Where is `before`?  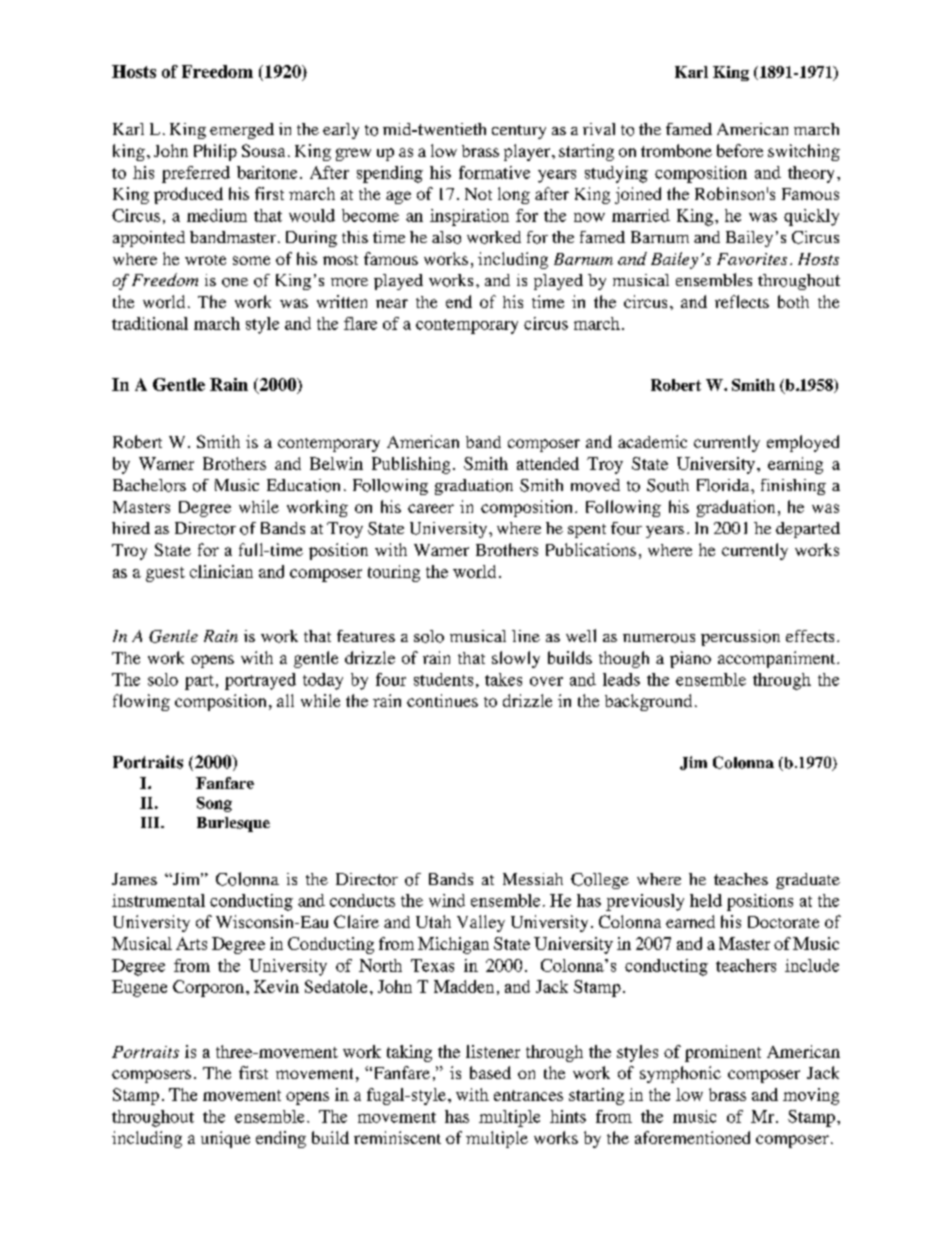
before is located at coordinates (740, 150).
